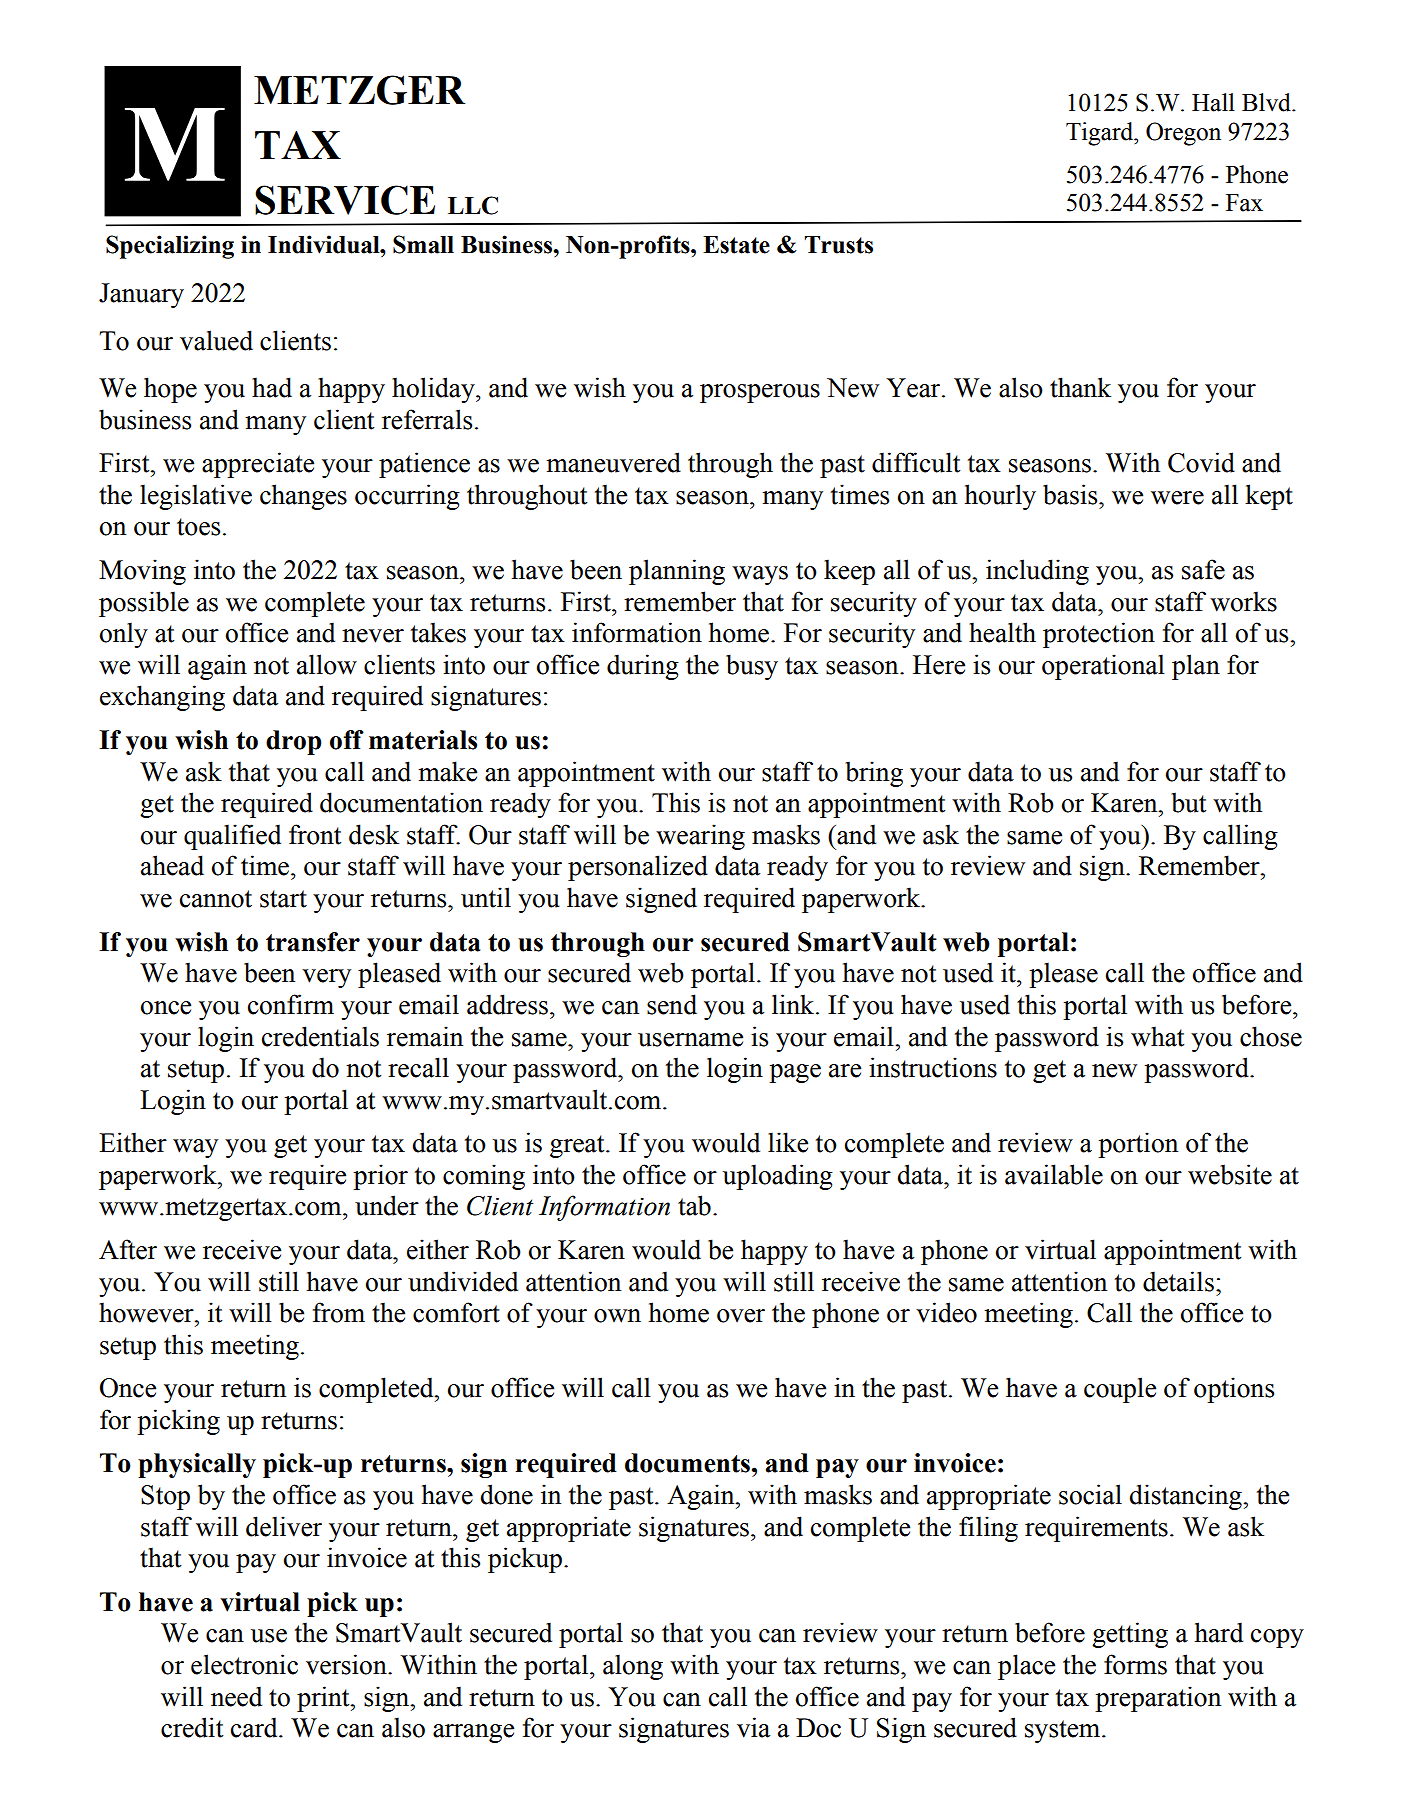 The image size is (1403, 1815). Describe the element at coordinates (339, 1312) in the screenshot. I see `from` at that location.
